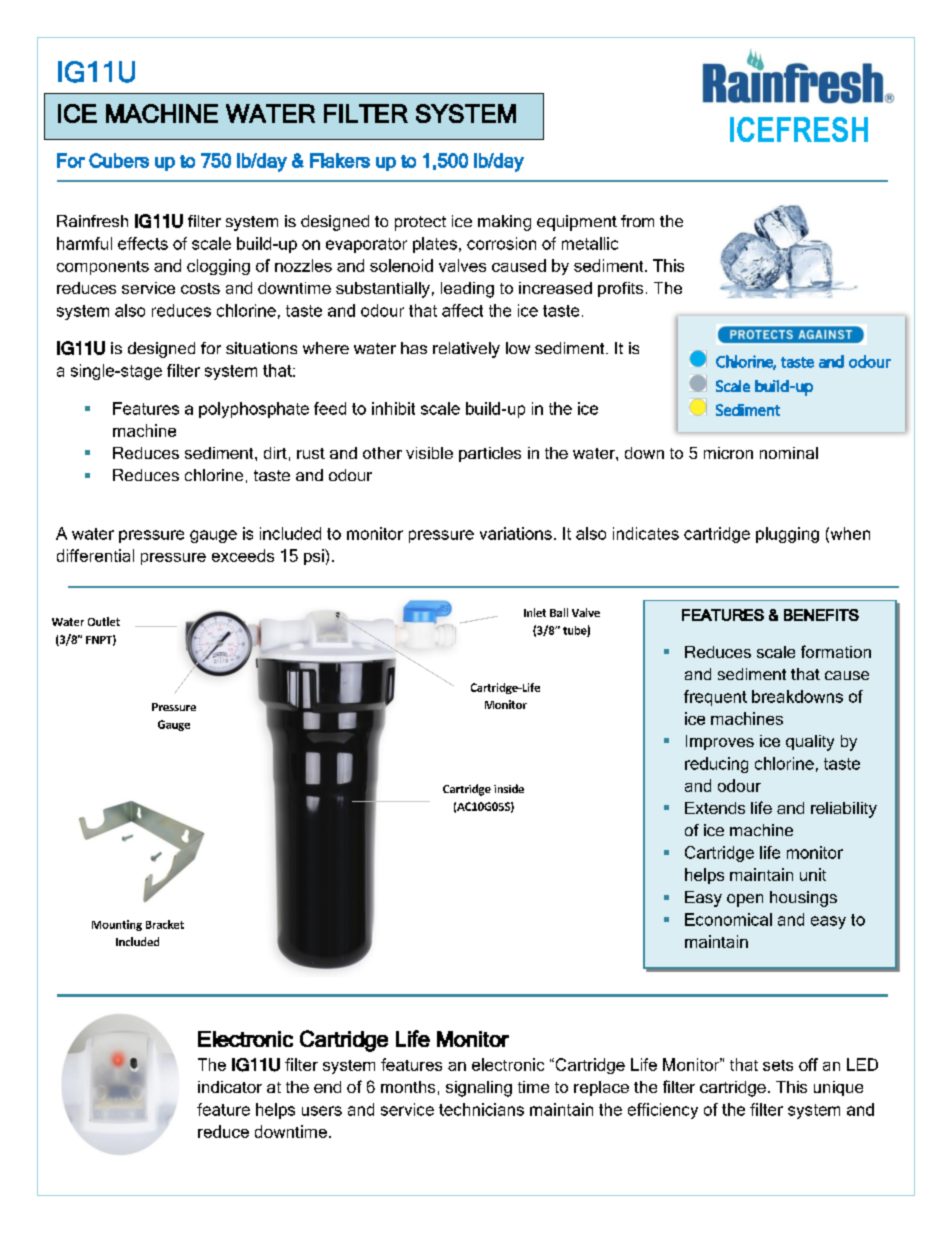 This screenshot has width=952, height=1233. I want to click on Cubers, so click(119, 160).
